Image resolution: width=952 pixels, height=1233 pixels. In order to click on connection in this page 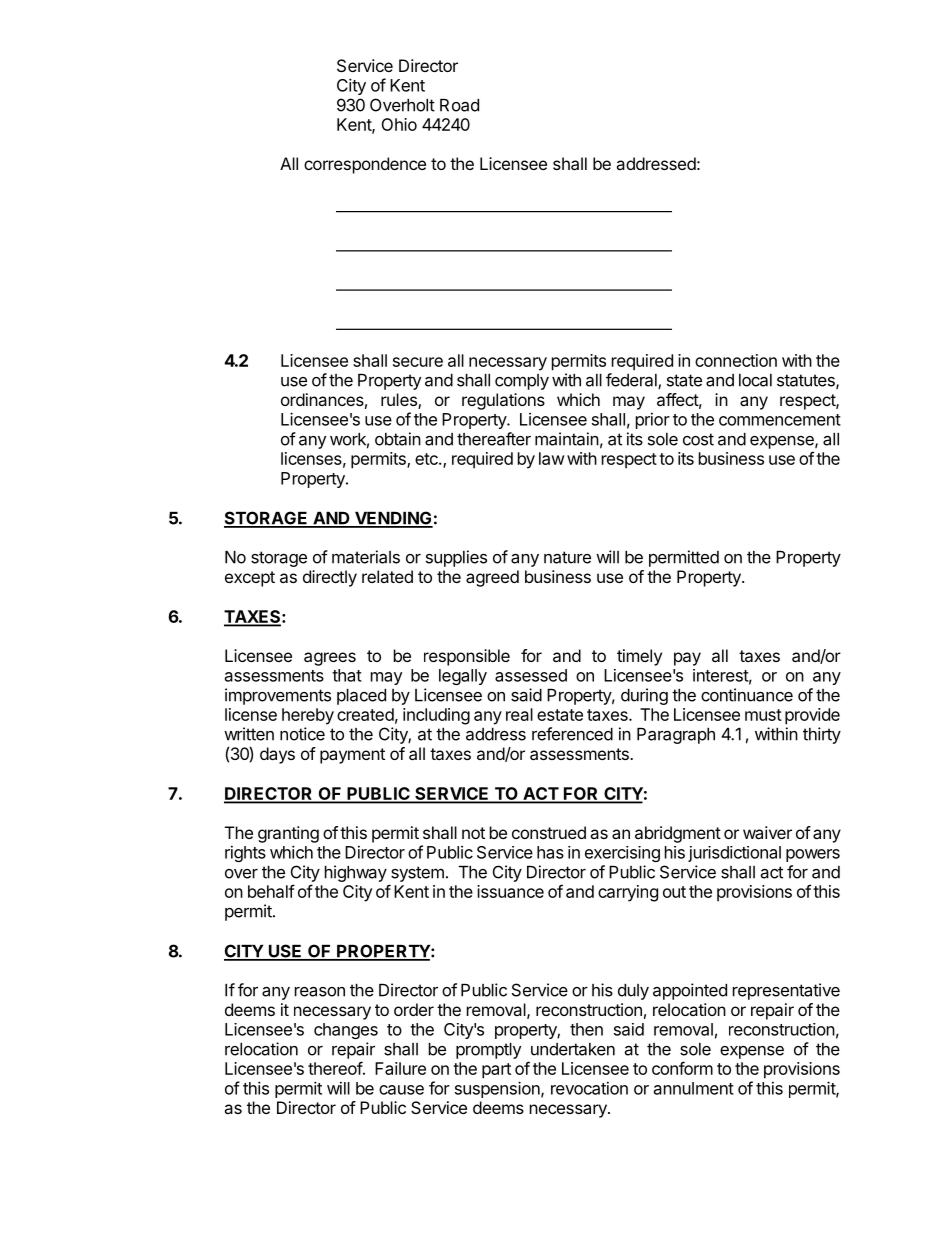, I will do `click(736, 360)`.
